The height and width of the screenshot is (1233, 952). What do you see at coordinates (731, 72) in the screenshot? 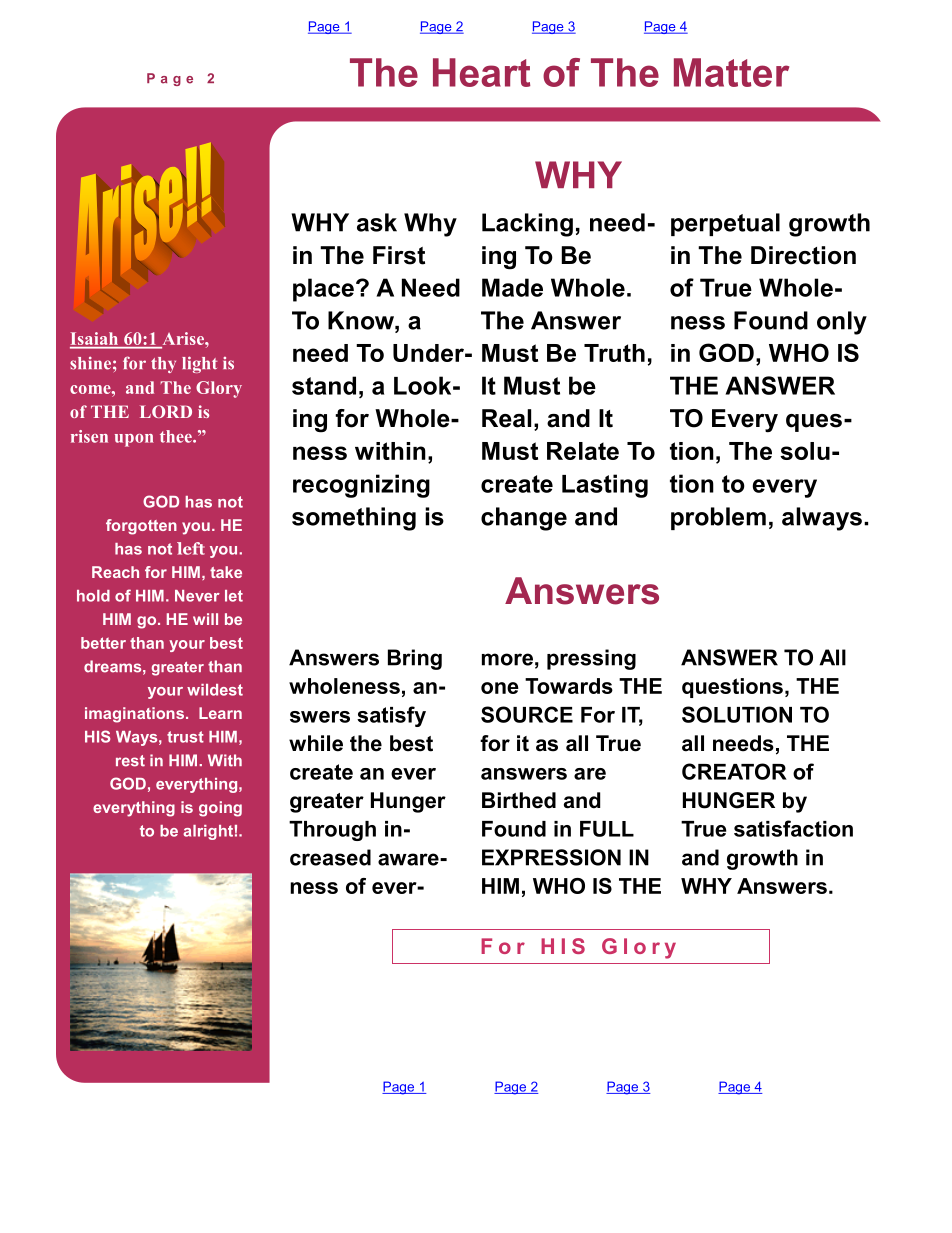
I see `Matter` at bounding box center [731, 72].
